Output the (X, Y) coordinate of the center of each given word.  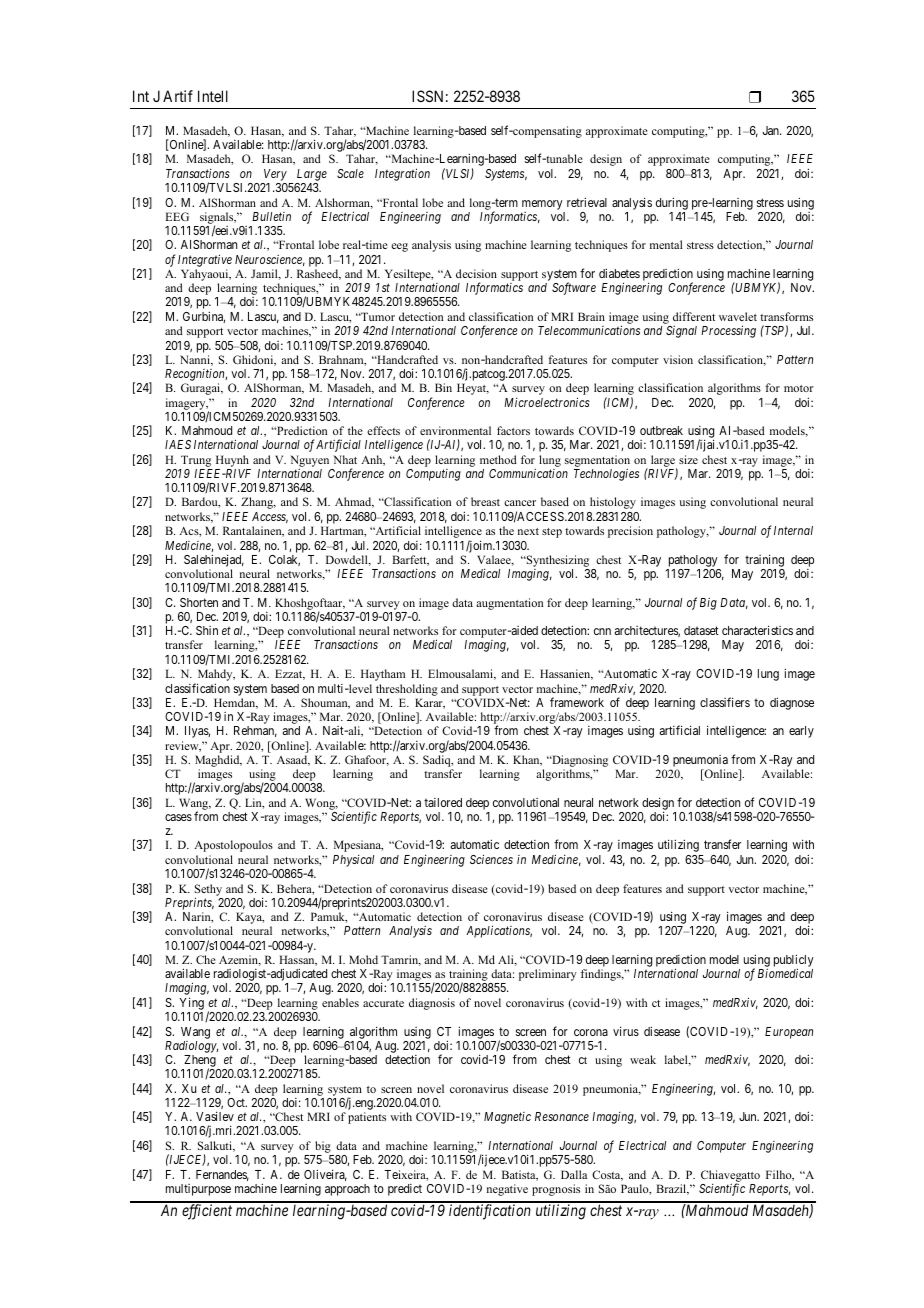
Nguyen (309, 461)
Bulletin (271, 216)
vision (678, 359)
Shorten (199, 602)
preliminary (548, 975)
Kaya (250, 918)
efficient (207, 1212)
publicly (794, 962)
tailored (443, 802)
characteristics (757, 630)
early (801, 732)
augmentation (509, 604)
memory (542, 205)
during (672, 203)
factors (513, 430)
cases (178, 817)
